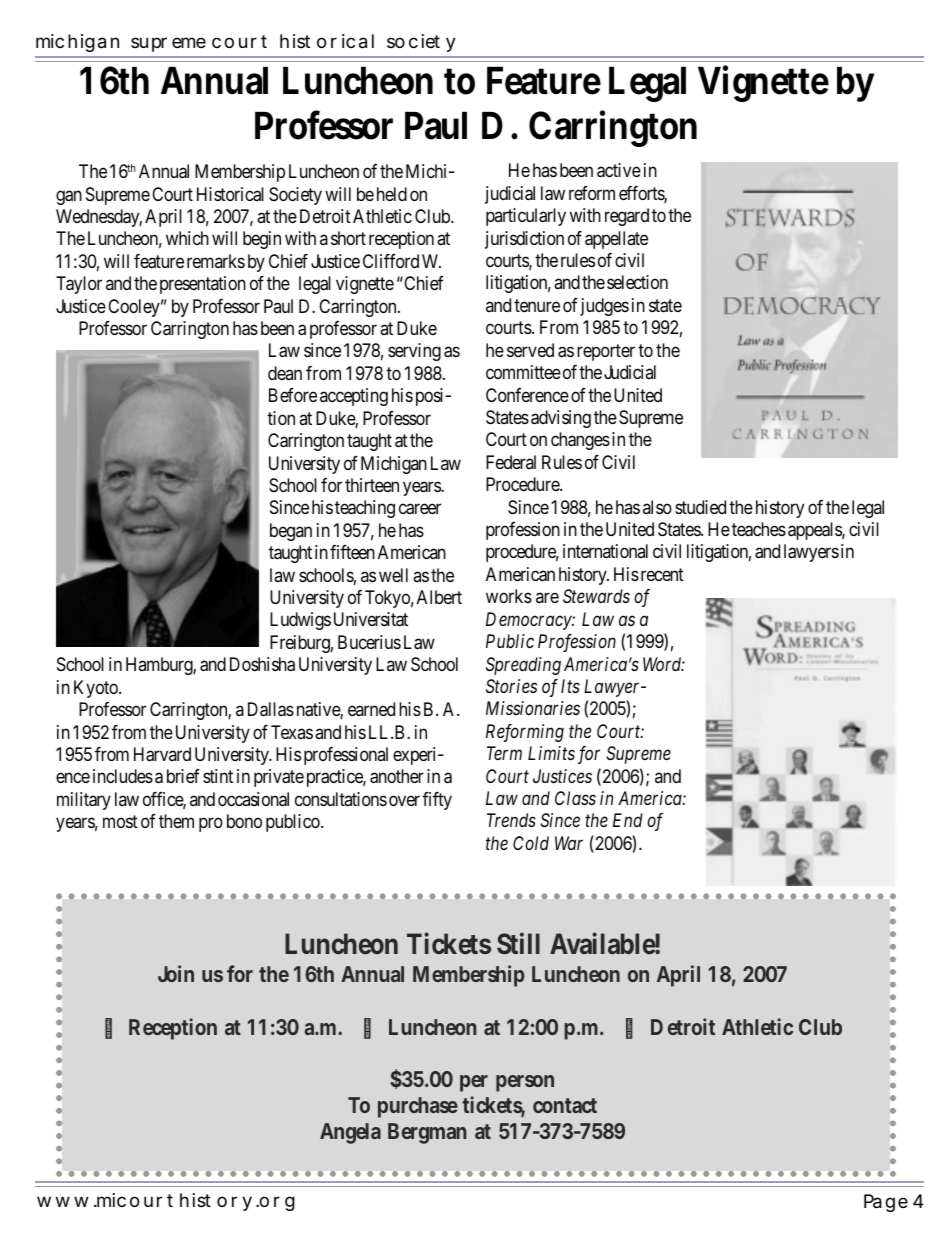  Describe the element at coordinates (531, 843) in the document. I see `Cold` at that location.
